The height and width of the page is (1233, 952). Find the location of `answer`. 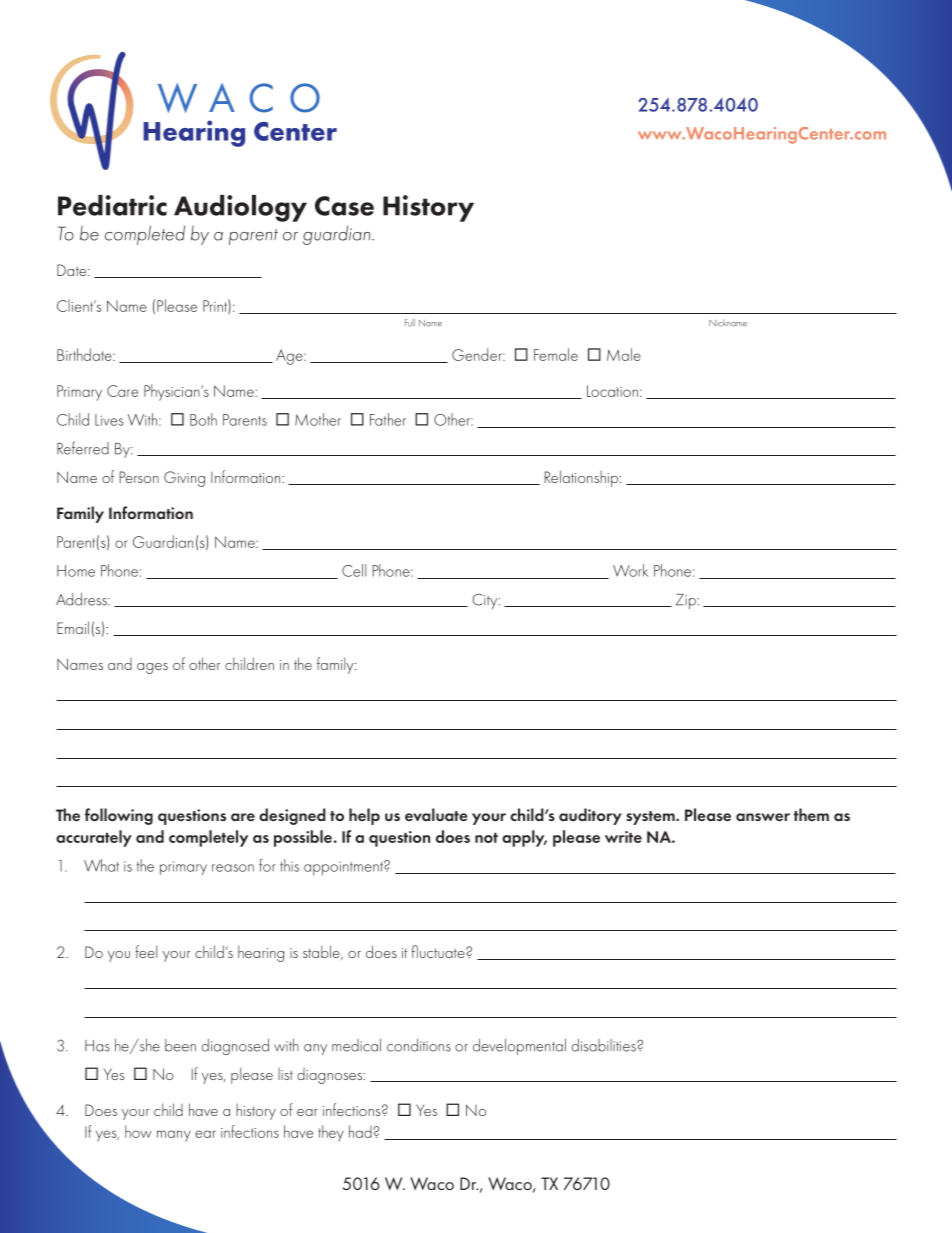

answer is located at coordinates (763, 817).
